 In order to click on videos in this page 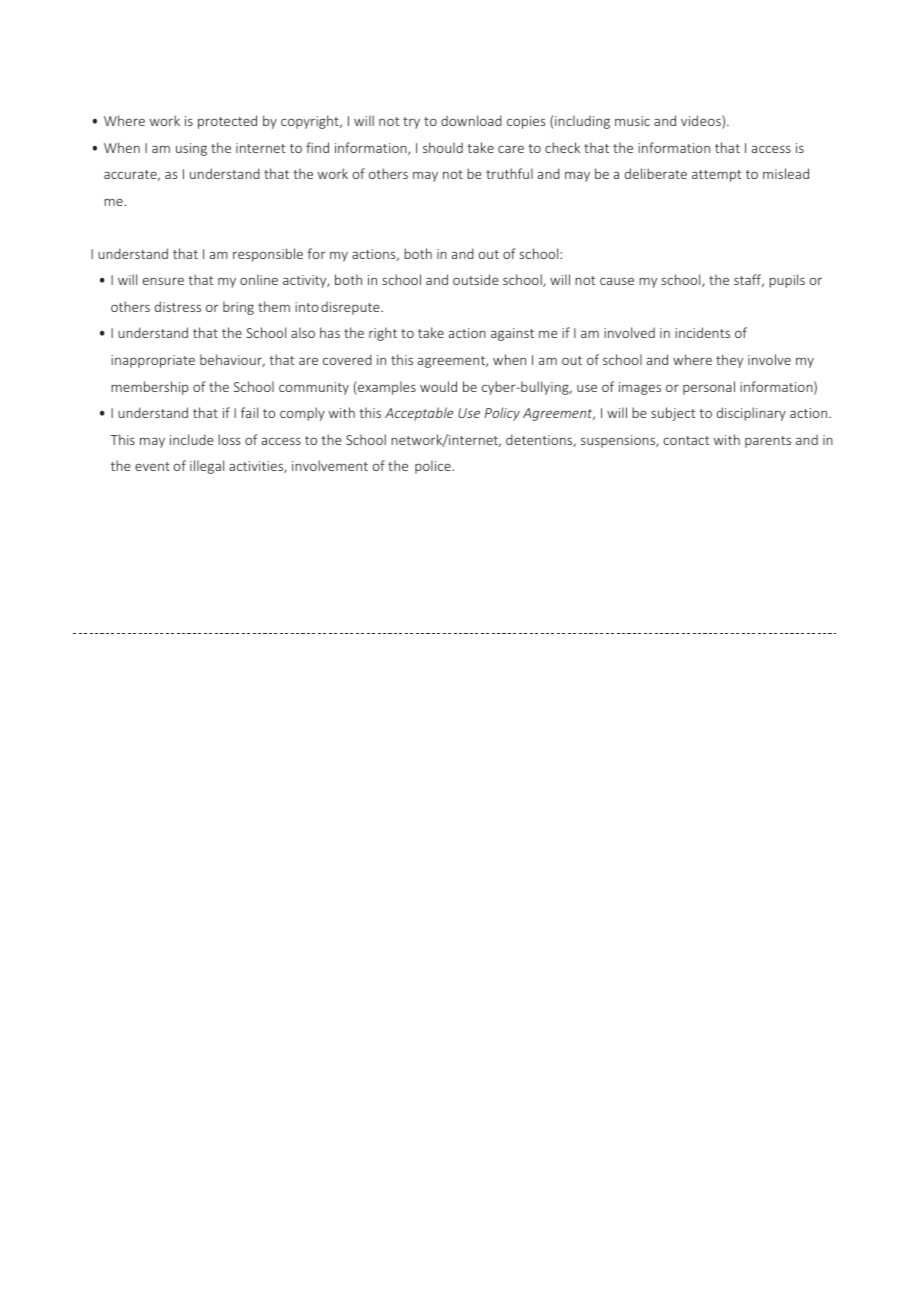, I will do `click(702, 122)`.
